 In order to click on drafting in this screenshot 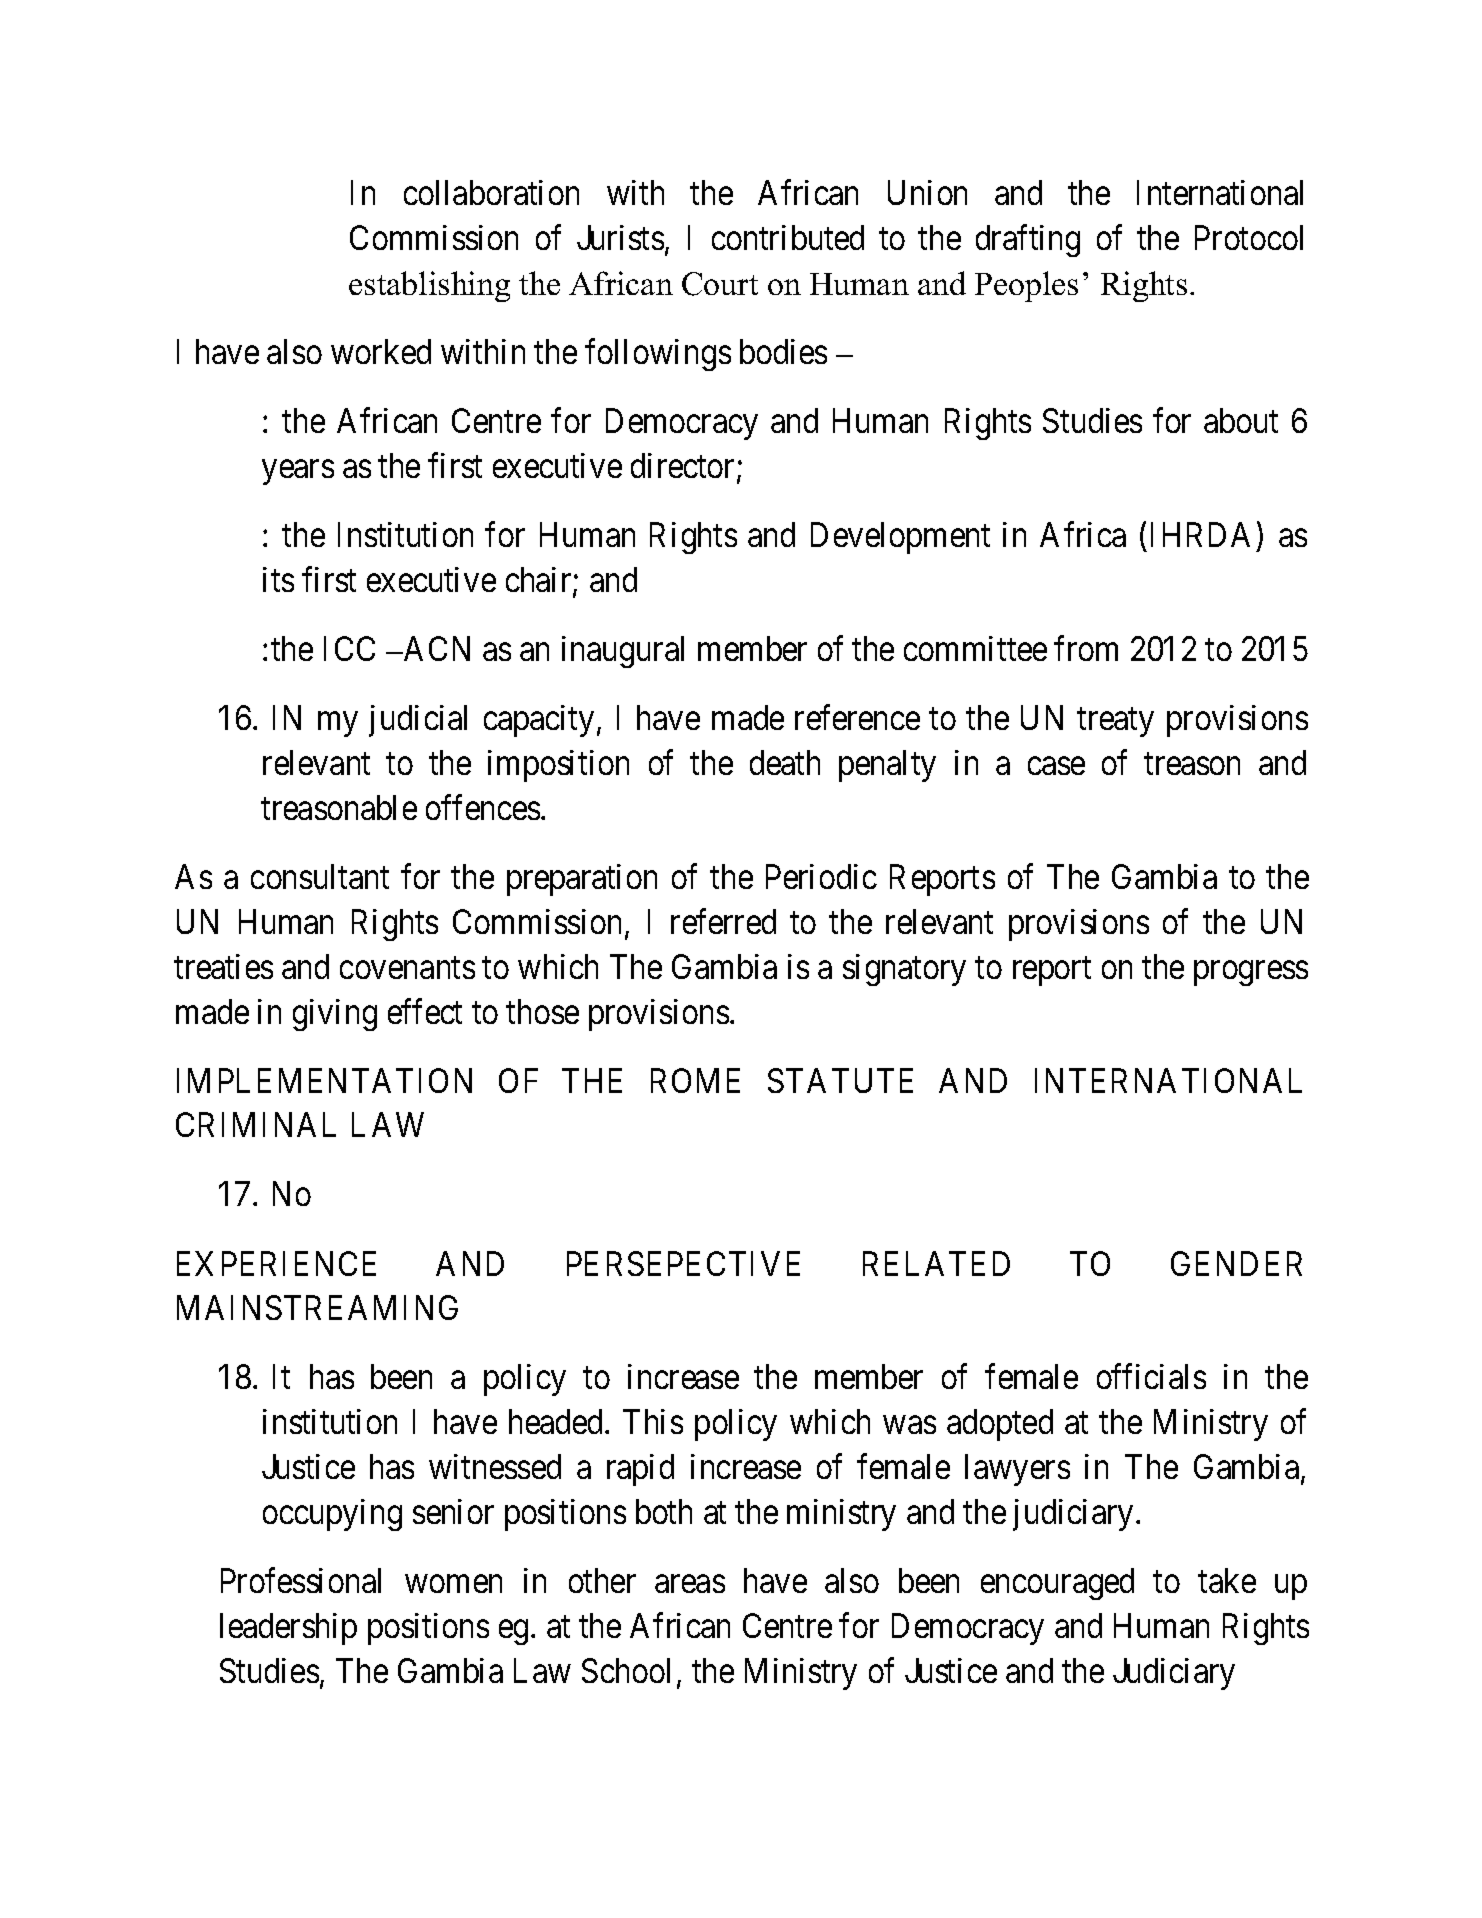, I will do `click(1028, 241)`.
